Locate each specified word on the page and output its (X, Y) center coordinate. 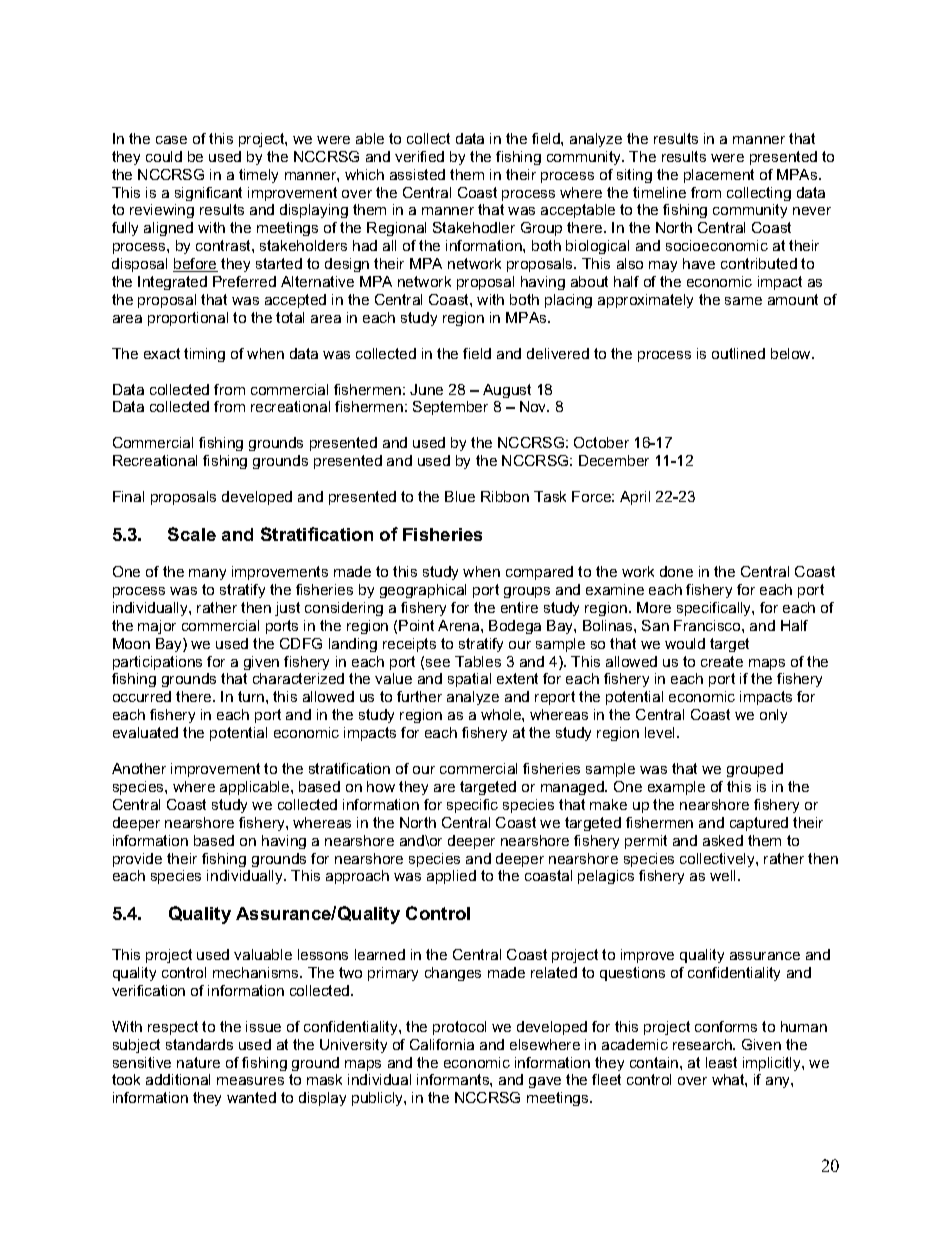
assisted (417, 174)
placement (719, 176)
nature (198, 1062)
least (721, 1062)
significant (208, 194)
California (442, 1044)
